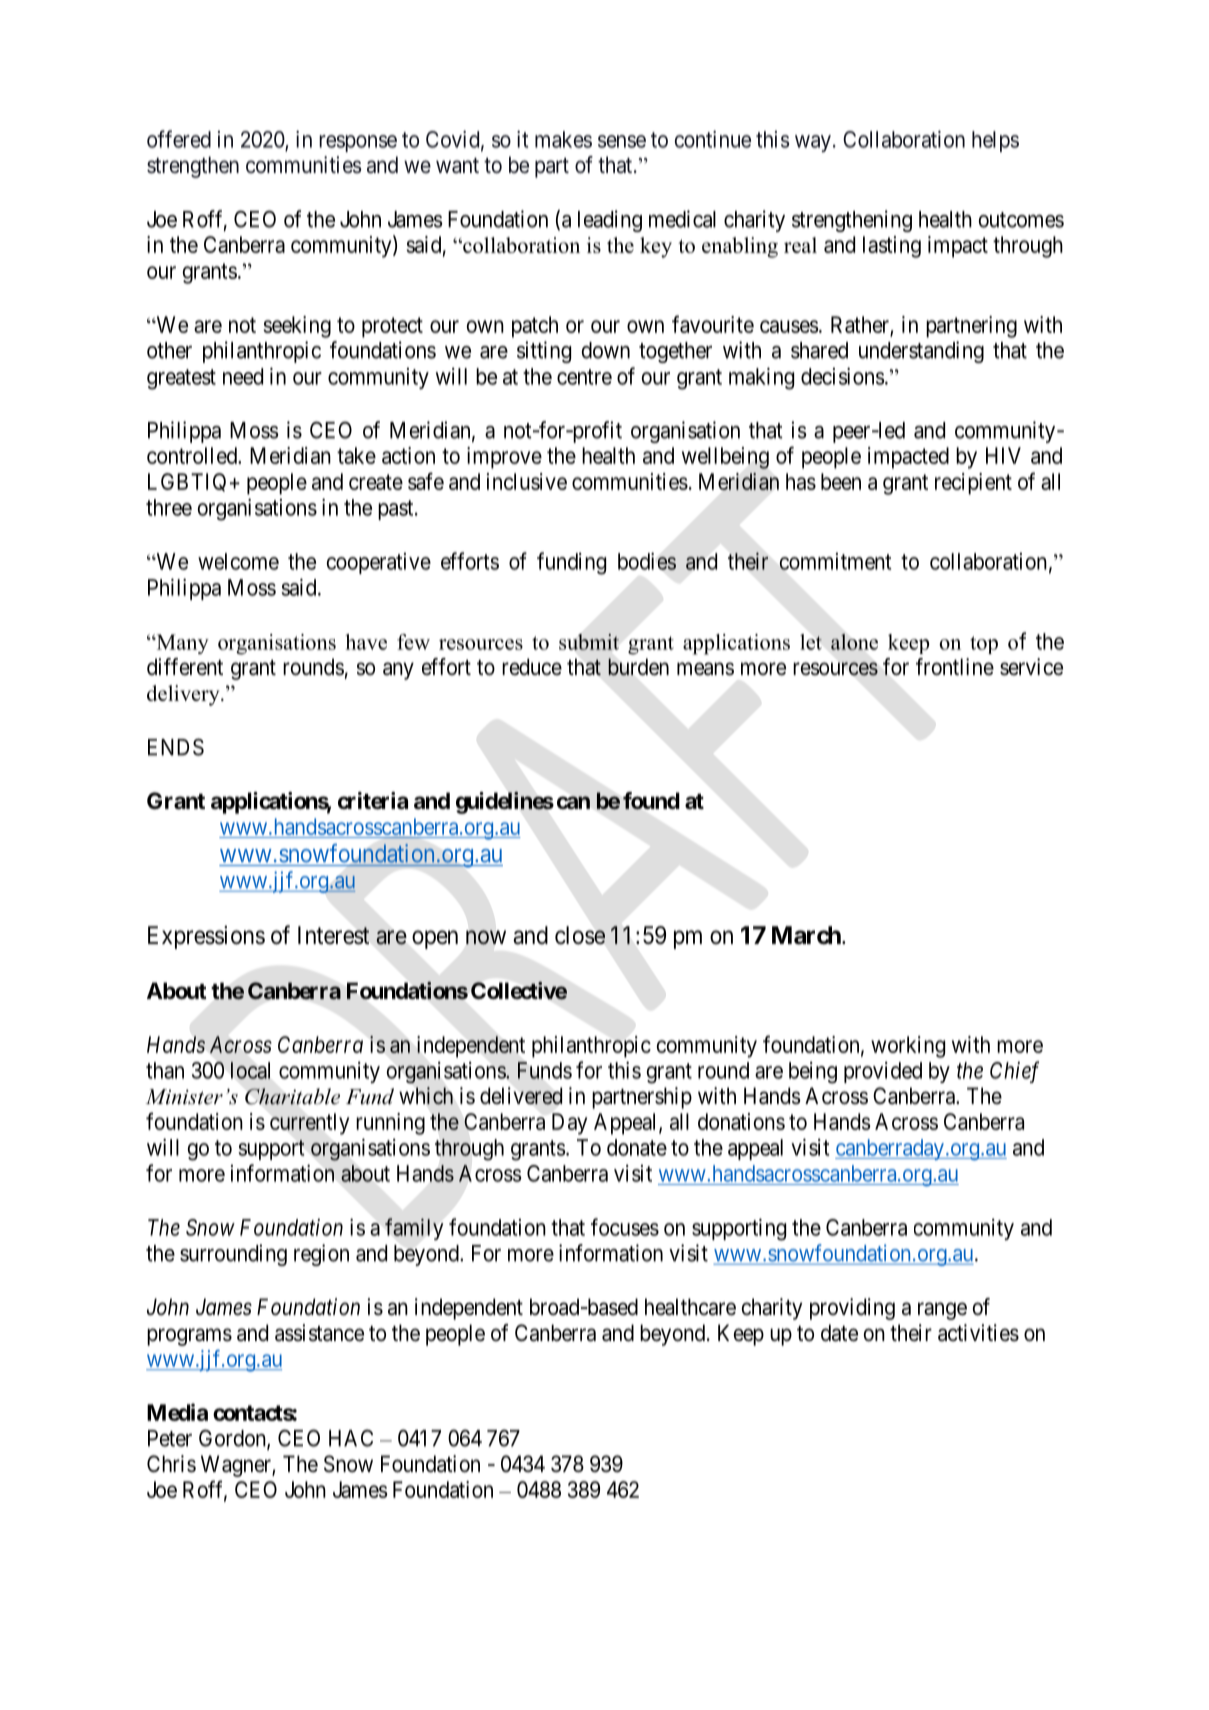 The image size is (1209, 1710). What do you see at coordinates (638, 667) in the page?
I see `burden` at bounding box center [638, 667].
